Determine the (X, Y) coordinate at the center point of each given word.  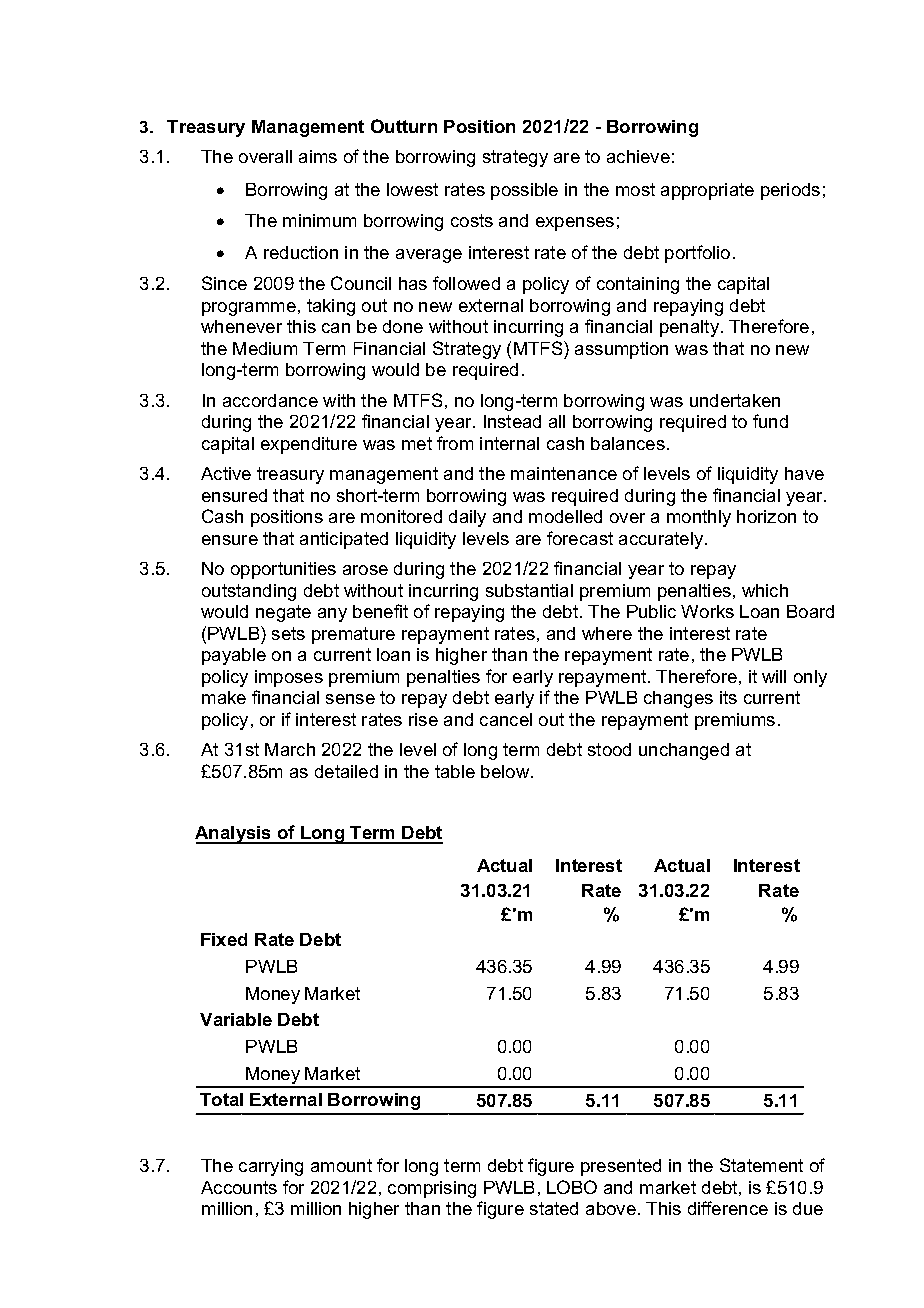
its (728, 697)
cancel (506, 719)
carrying (271, 1167)
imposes (289, 678)
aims (318, 156)
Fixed (224, 939)
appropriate (707, 191)
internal (509, 443)
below (506, 771)
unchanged (684, 751)
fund (770, 421)
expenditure (309, 445)
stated (554, 1208)
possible (524, 191)
